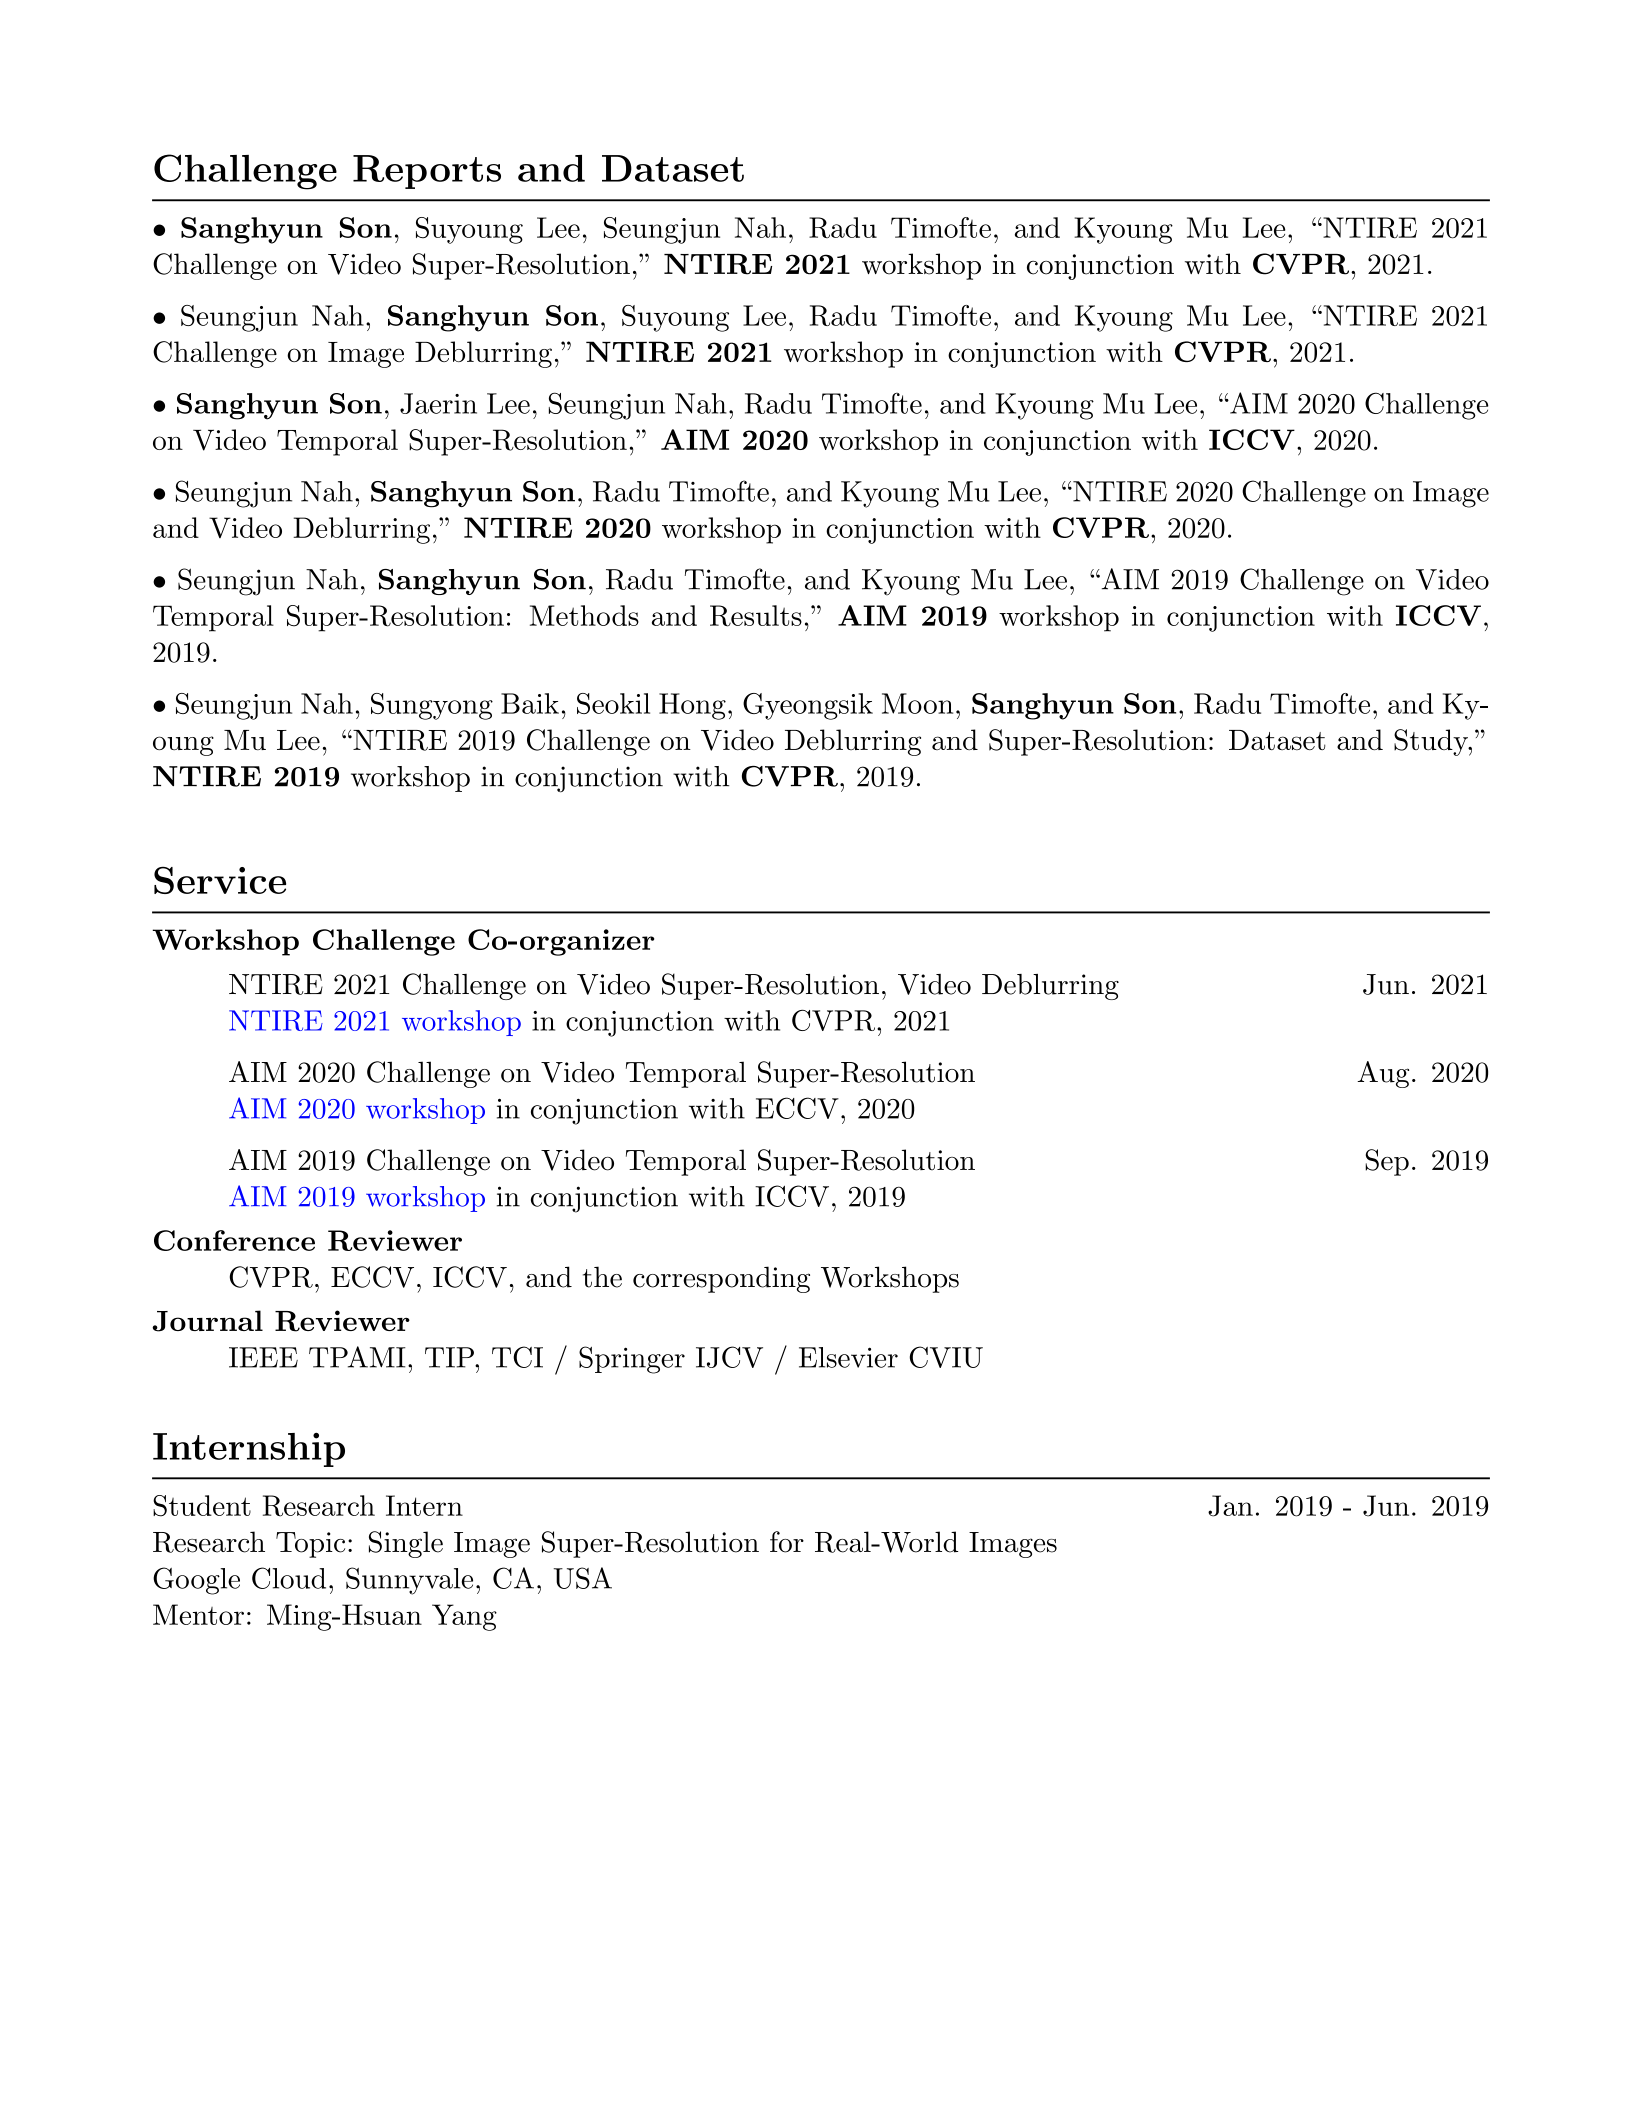  Describe the element at coordinates (692, 706) in the page. I see `Hong` at that location.
